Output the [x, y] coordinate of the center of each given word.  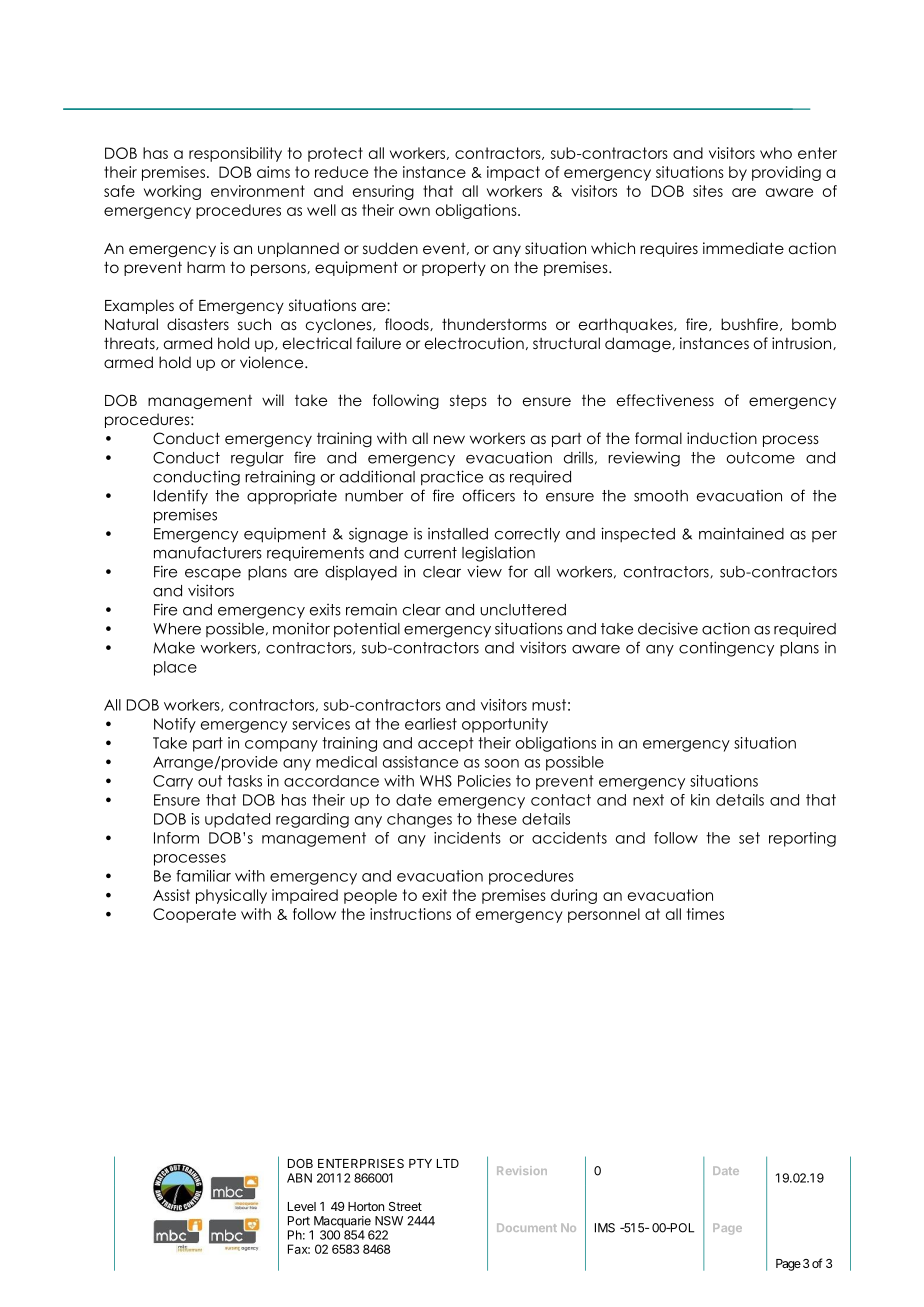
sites [708, 191]
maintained [741, 533]
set [749, 838]
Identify [181, 497]
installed [458, 534]
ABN [299, 1178]
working [172, 192]
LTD [448, 1163]
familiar [203, 876]
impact [513, 173]
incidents [467, 838]
